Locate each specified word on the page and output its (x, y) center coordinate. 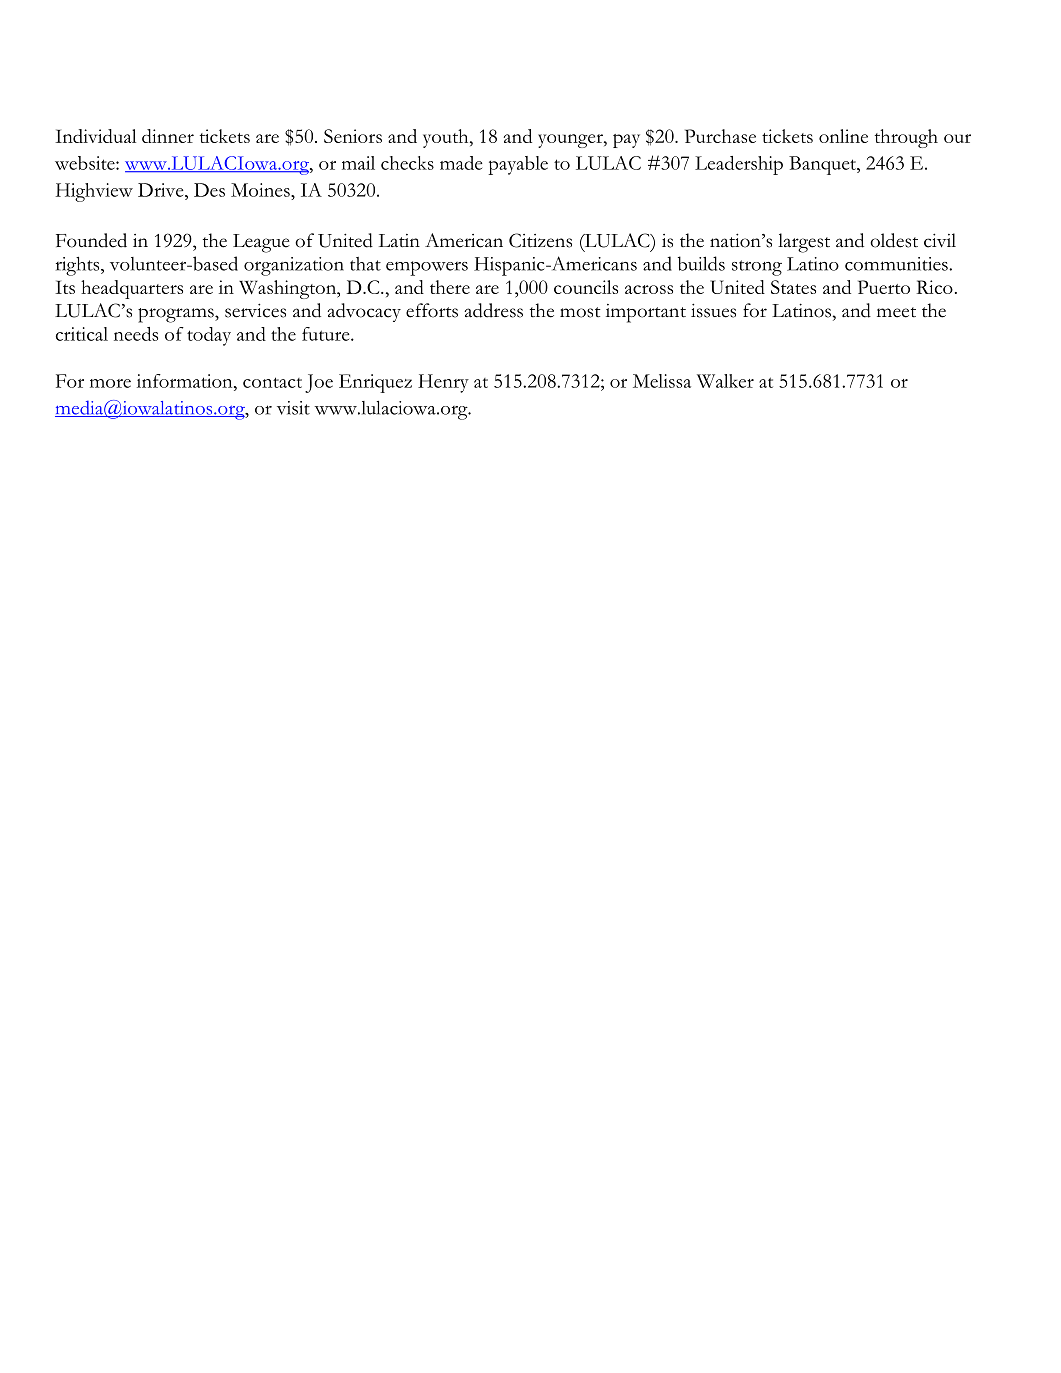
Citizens (540, 240)
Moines (261, 190)
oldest (894, 240)
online (843, 136)
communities (897, 264)
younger (571, 141)
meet (896, 312)
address (493, 310)
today (209, 336)
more (110, 383)
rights (79, 266)
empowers (427, 268)
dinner (168, 136)
